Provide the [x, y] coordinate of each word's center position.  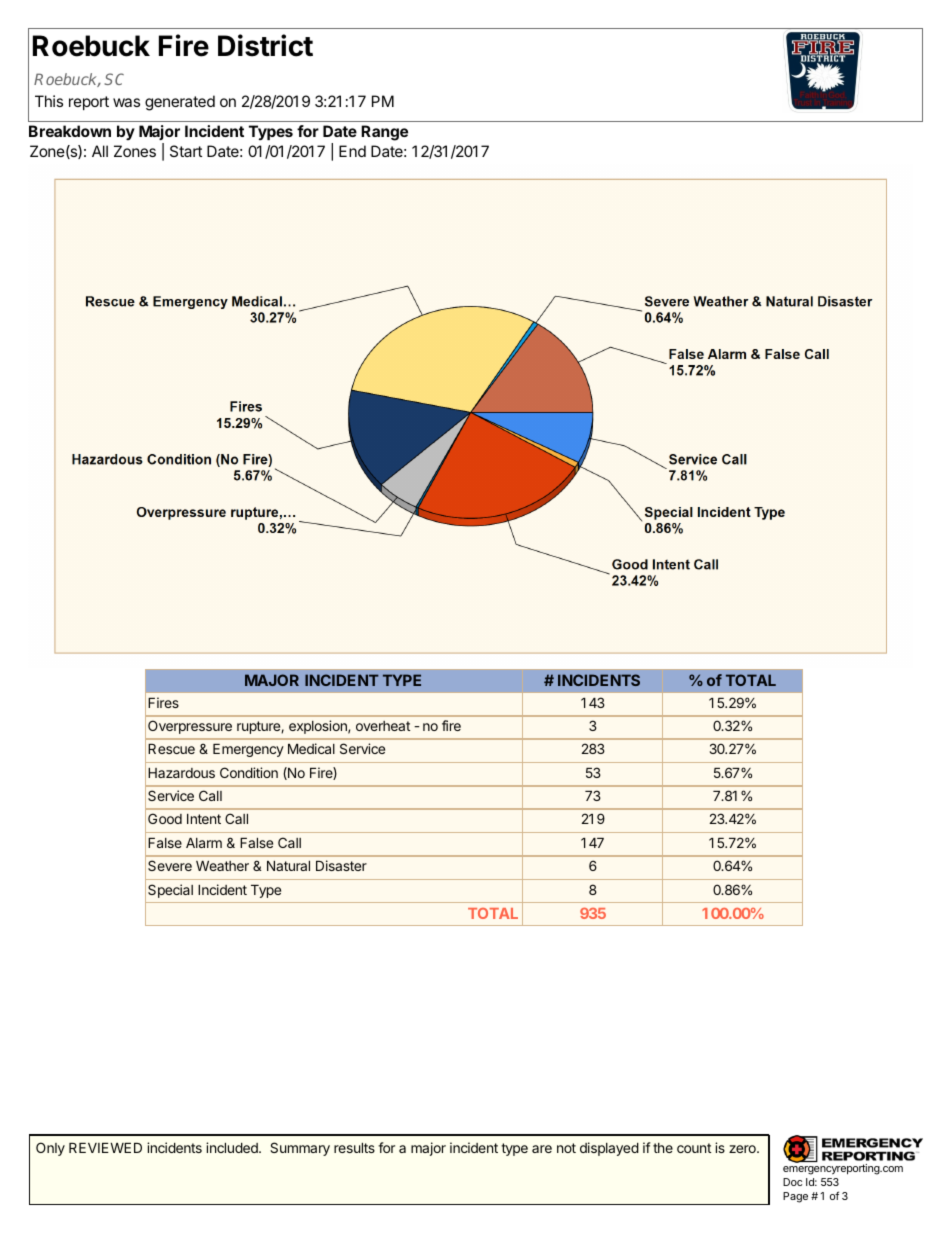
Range [384, 133]
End [352, 151]
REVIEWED [105, 1148]
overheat [383, 726]
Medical [311, 748]
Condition [249, 772]
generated [180, 103]
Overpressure [190, 727]
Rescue [171, 749]
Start [186, 151]
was [126, 102]
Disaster [341, 865]
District [265, 45]
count [694, 1148]
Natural [288, 866]
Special [170, 891]
